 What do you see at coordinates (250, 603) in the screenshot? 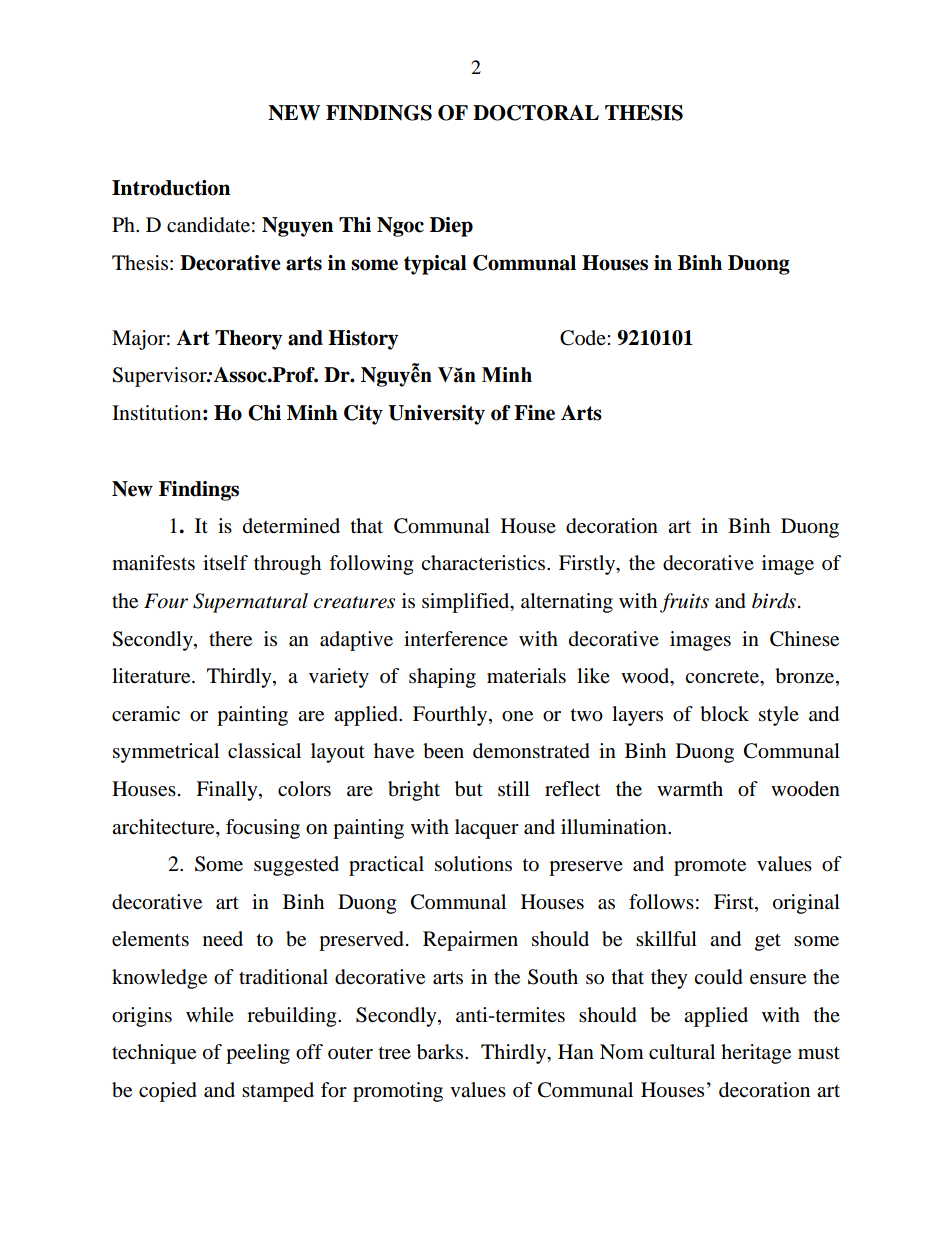
I see `Supernatural` at bounding box center [250, 603].
